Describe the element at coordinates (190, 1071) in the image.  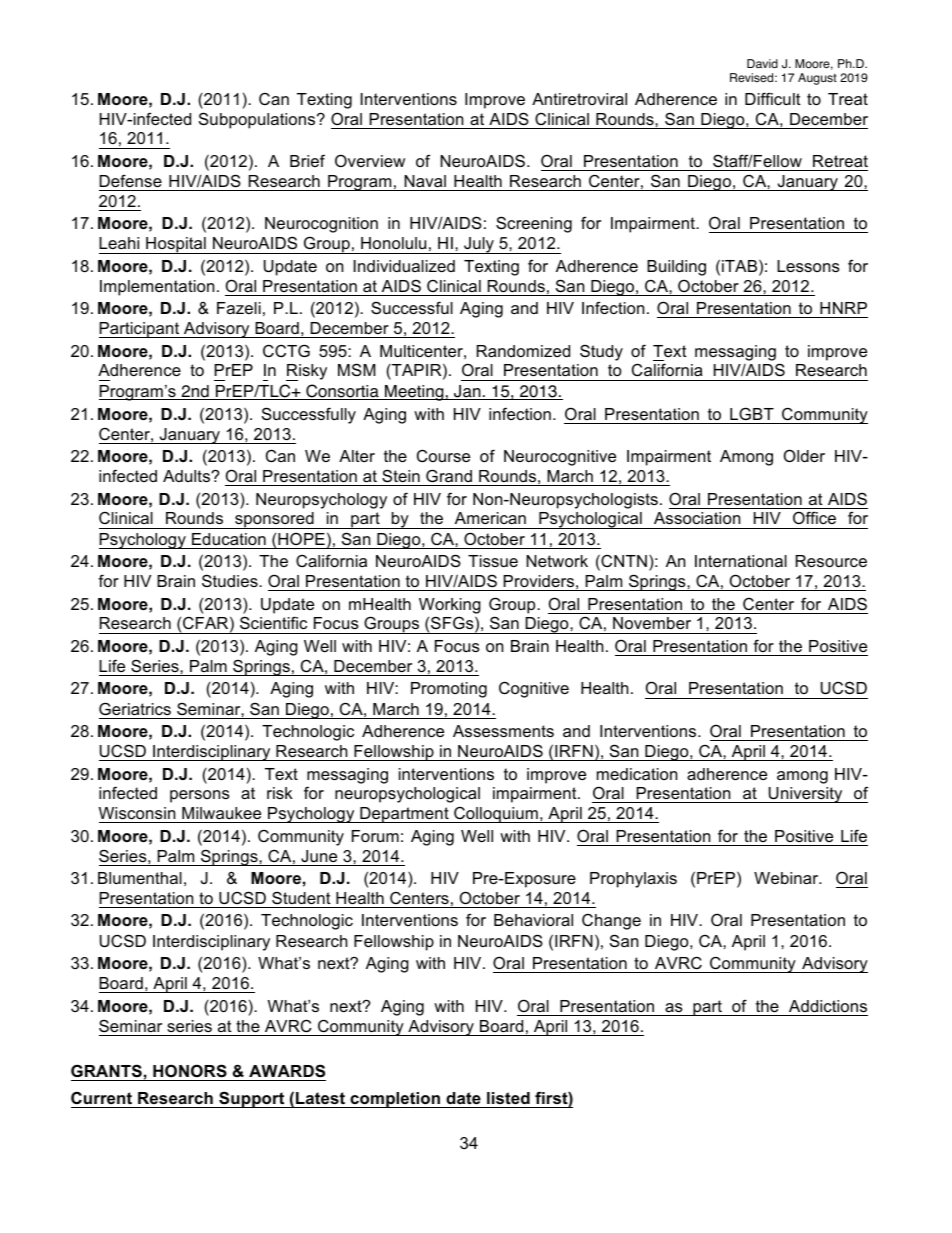
I see `HONORS` at that location.
